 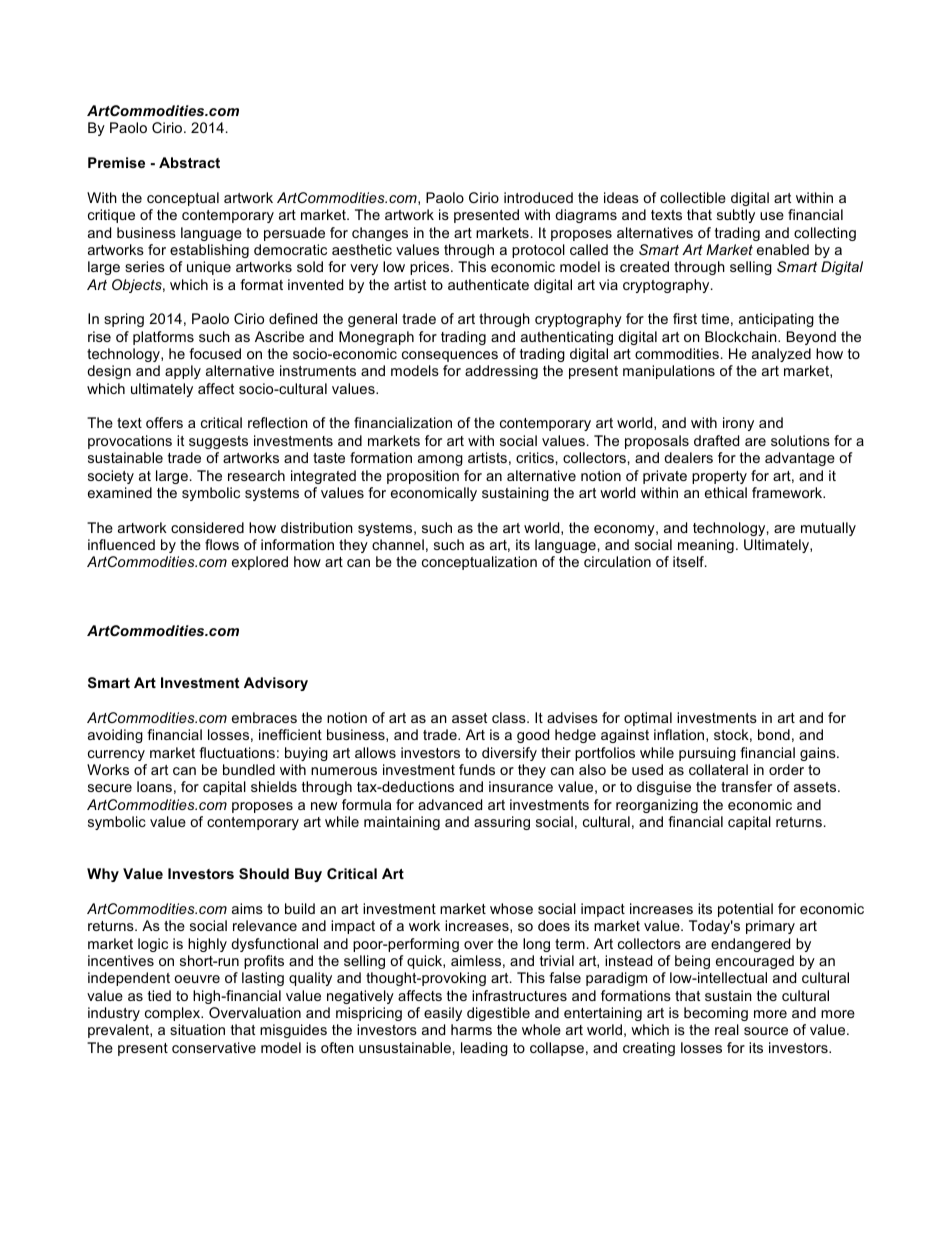 I want to click on harms, so click(x=471, y=1029).
